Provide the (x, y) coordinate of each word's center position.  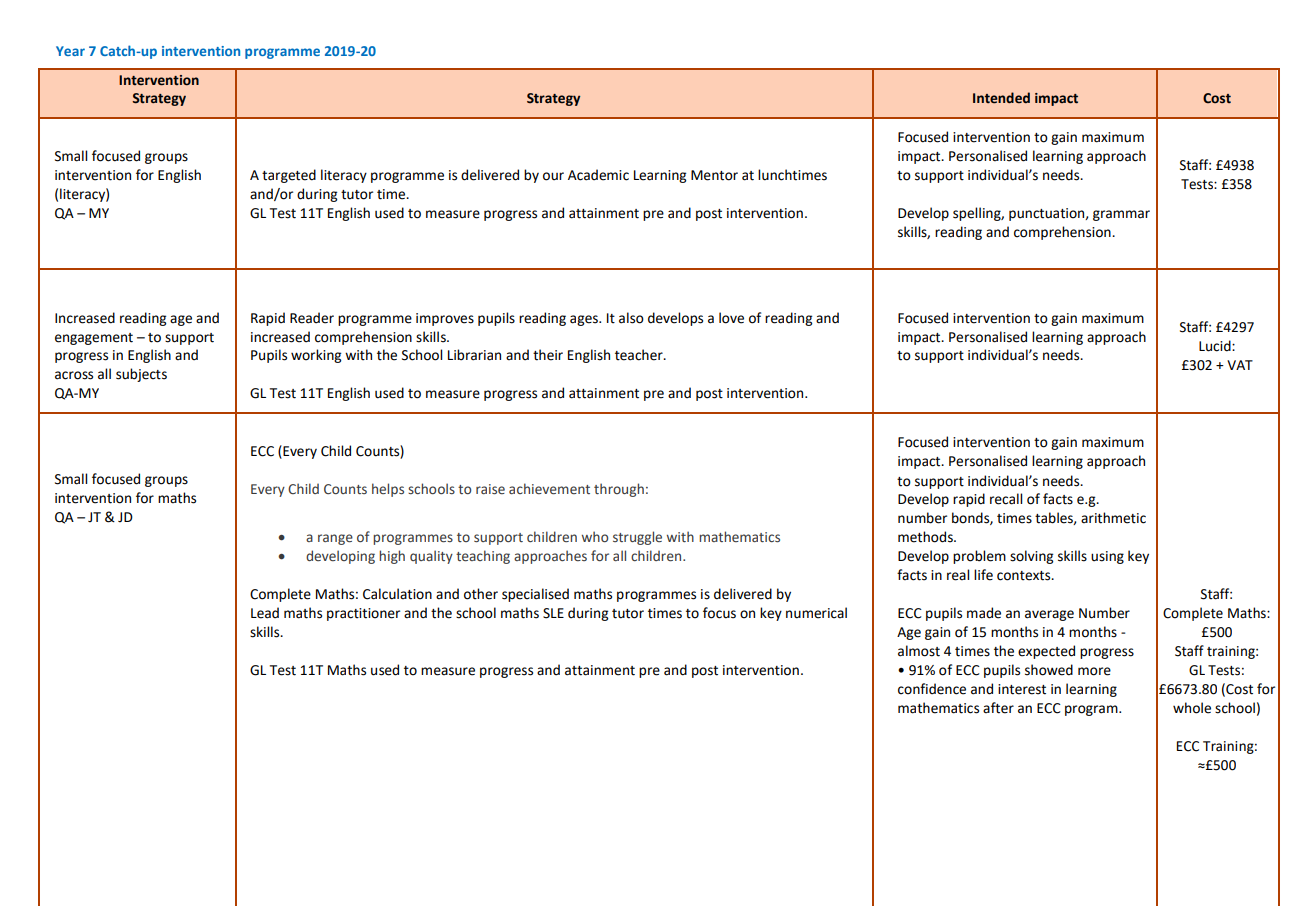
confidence (932, 689)
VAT (1240, 365)
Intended (1001, 98)
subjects (141, 375)
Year (70, 51)
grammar (1121, 215)
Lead (265, 613)
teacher (640, 355)
